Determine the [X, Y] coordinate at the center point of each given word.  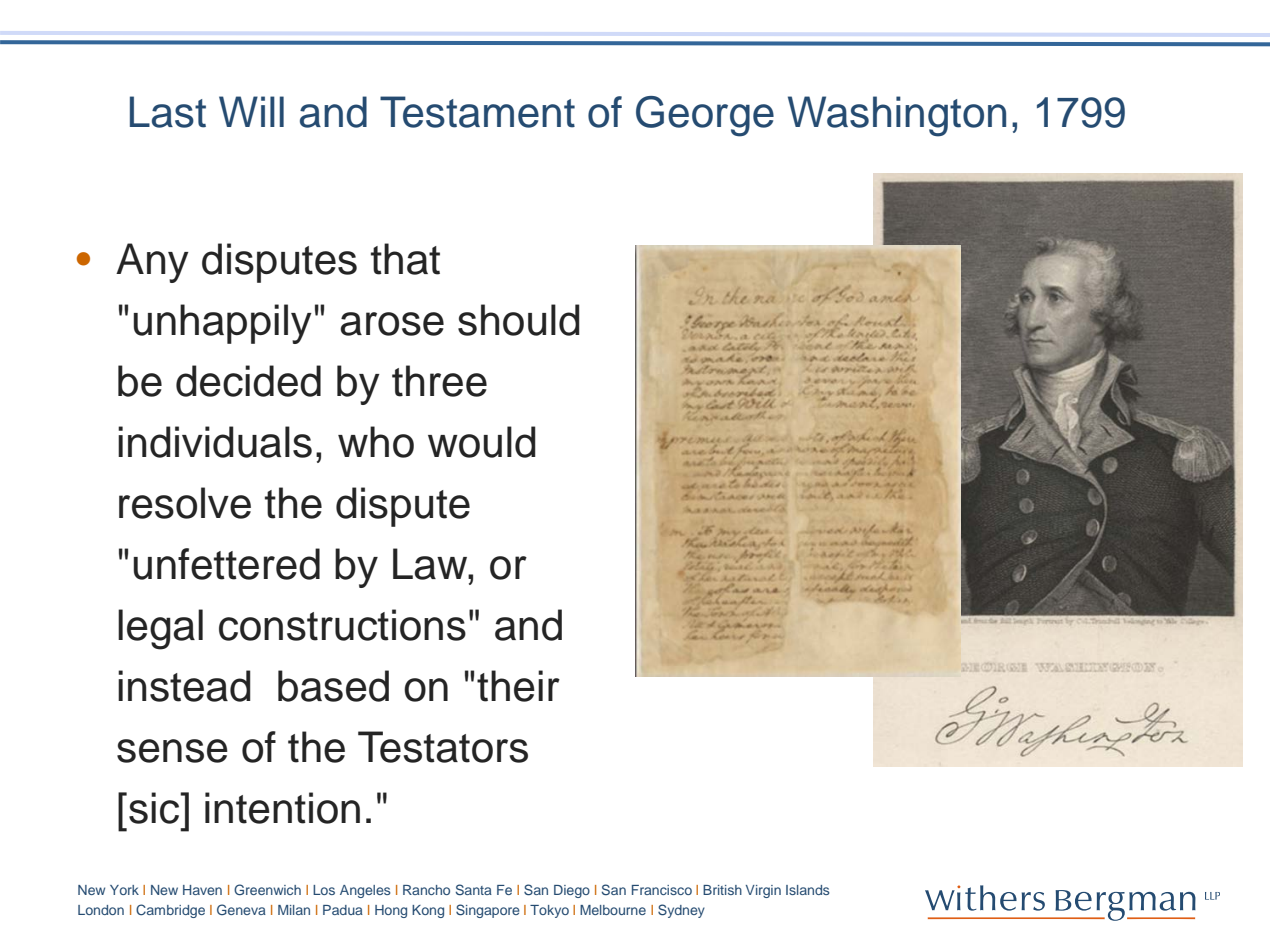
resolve [185, 503]
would [482, 442]
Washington [897, 116]
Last [168, 112]
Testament [477, 112]
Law [431, 564]
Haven [202, 890]
